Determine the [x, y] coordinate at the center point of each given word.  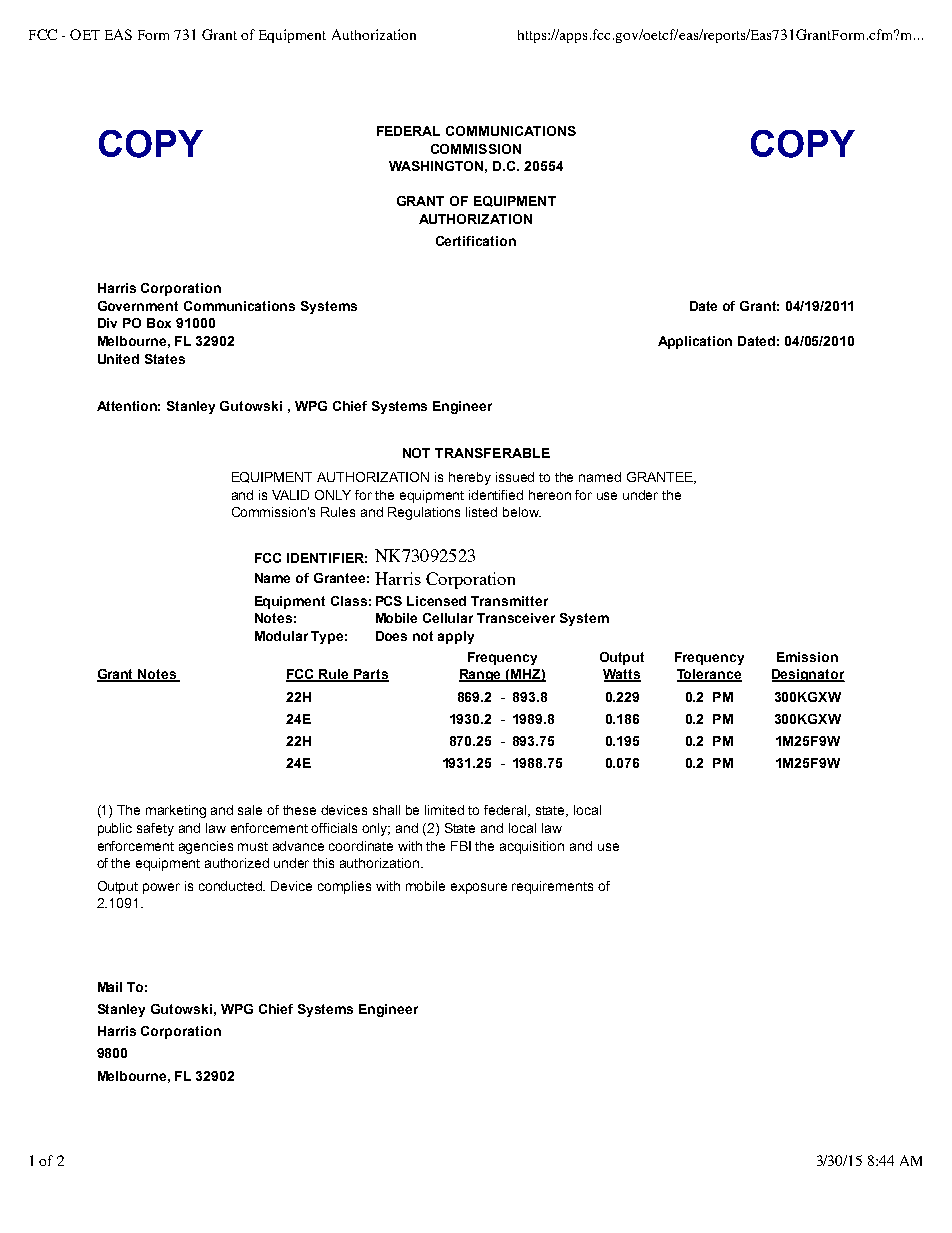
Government [138, 306]
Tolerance [709, 675]
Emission [807, 657]
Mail [110, 987]
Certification [476, 241]
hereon [550, 495]
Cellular [448, 618]
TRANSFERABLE [492, 453]
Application [695, 342]
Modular [281, 636]
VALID [290, 495]
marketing [176, 811]
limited [444, 810]
